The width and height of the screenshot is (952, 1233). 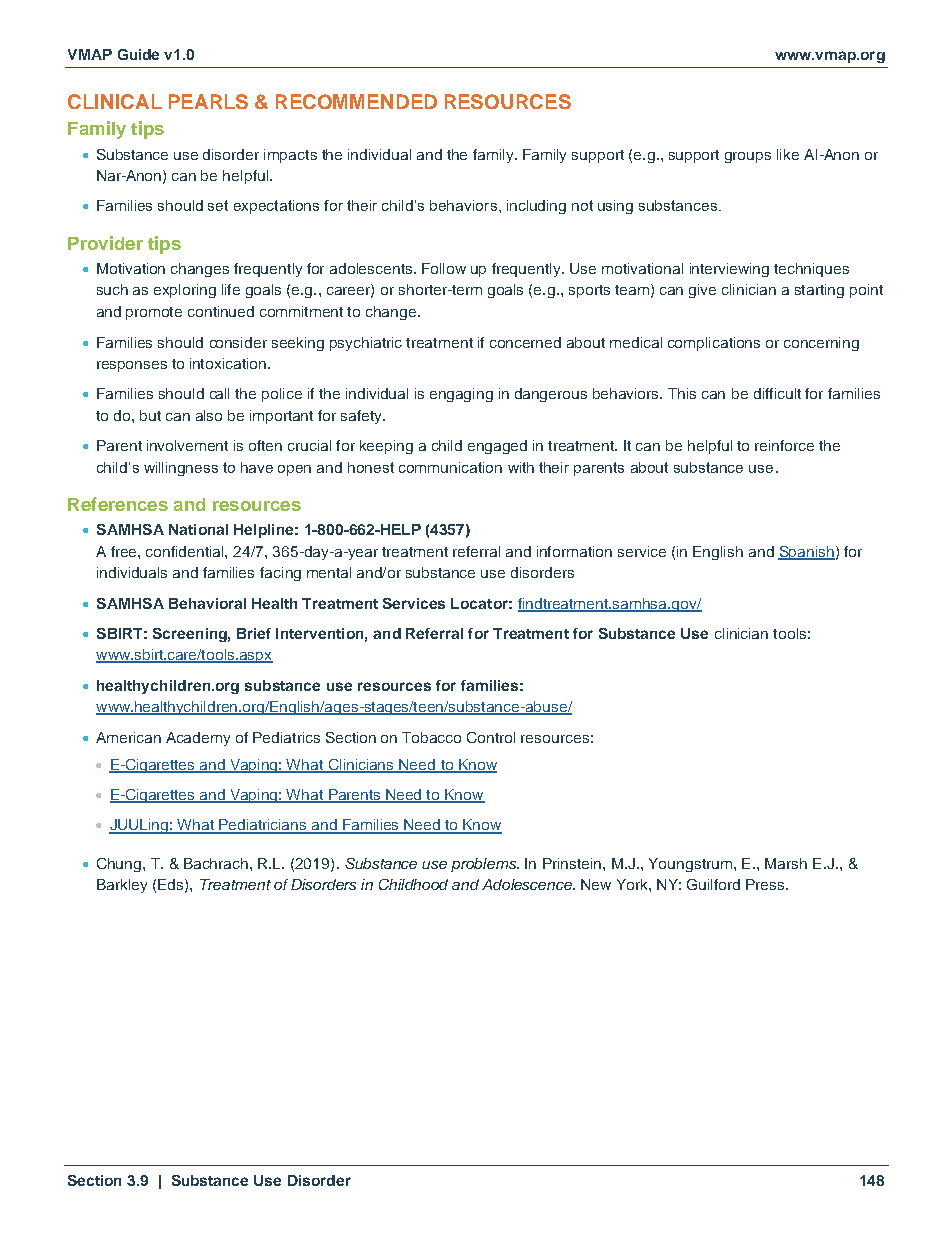 I want to click on concerning, so click(x=821, y=344).
